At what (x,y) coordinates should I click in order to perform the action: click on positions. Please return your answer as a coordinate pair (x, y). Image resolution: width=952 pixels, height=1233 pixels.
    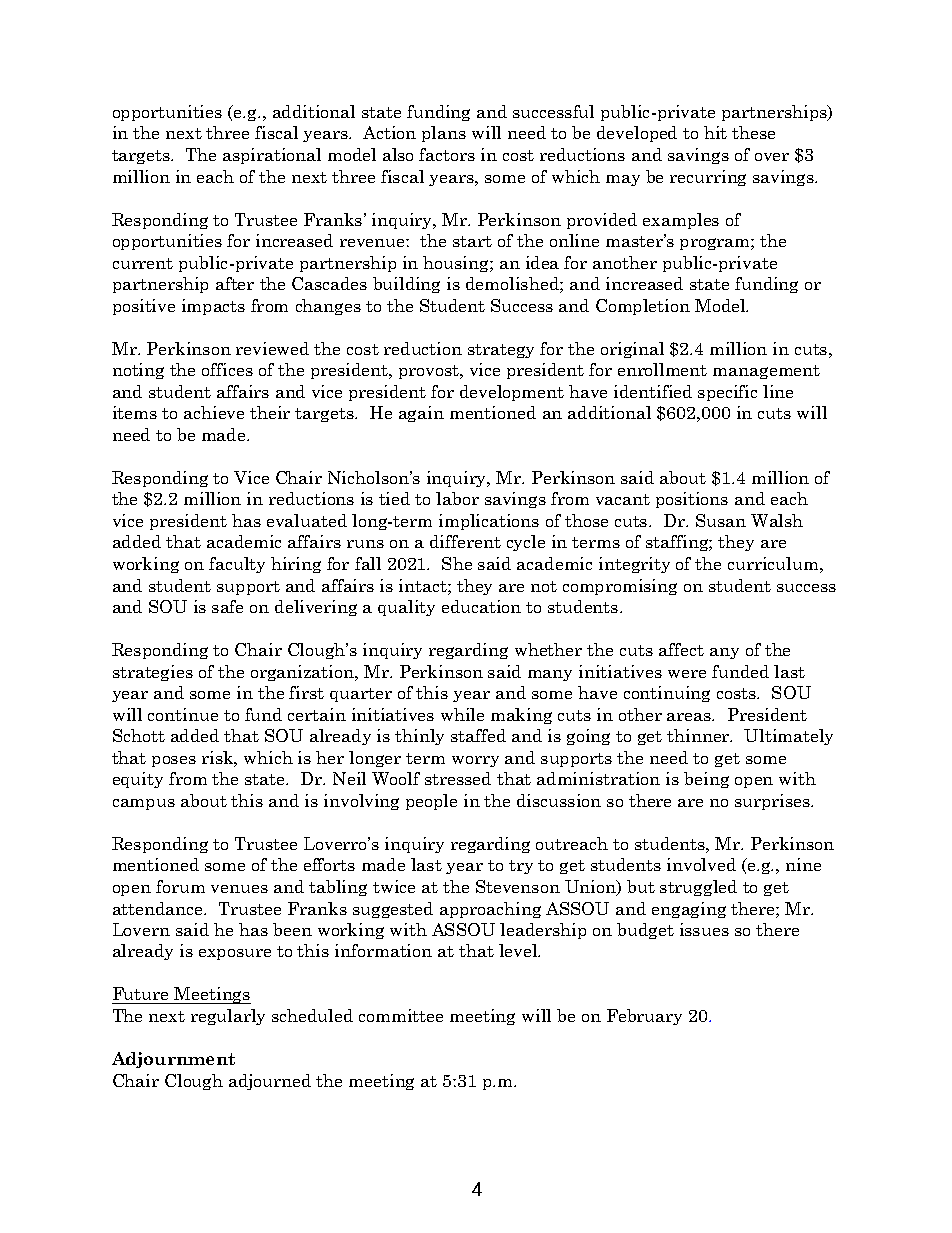
    Looking at the image, I should click on (692, 500).
